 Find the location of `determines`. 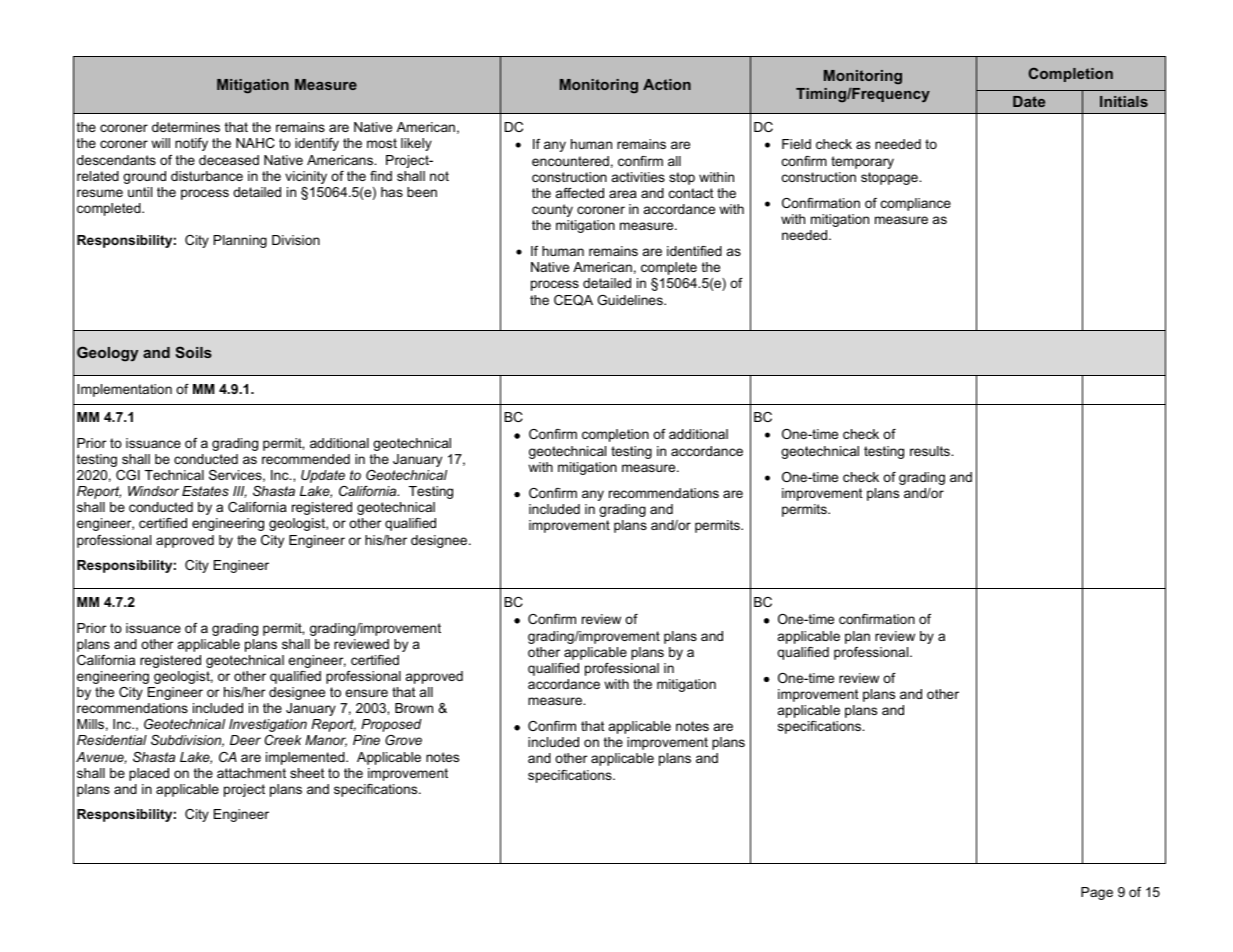

determines is located at coordinates (186, 127).
